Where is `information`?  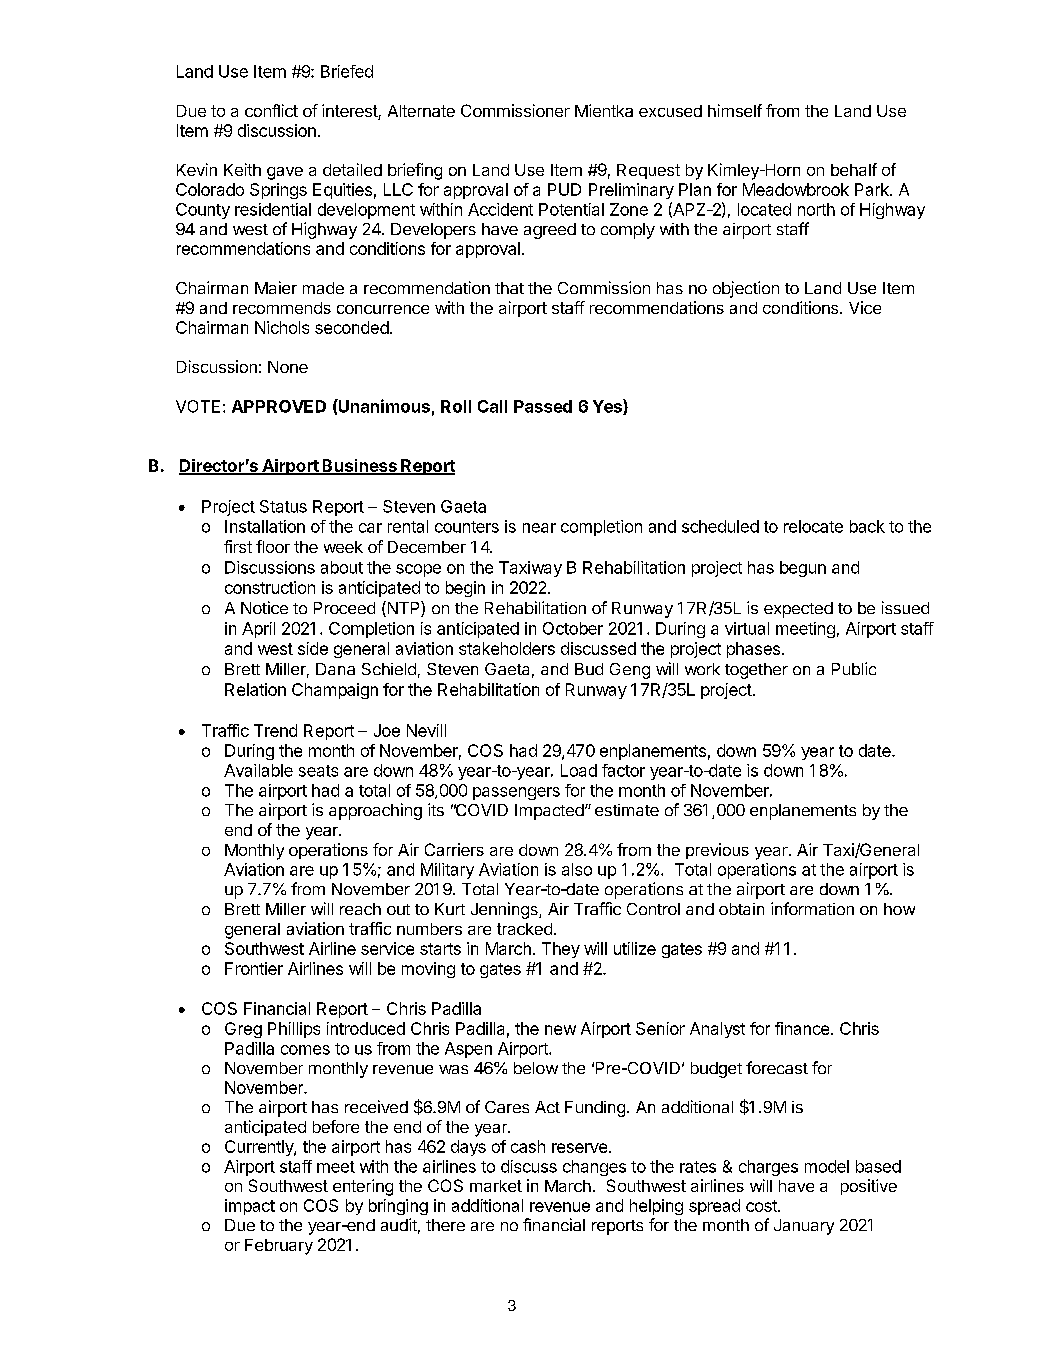
information is located at coordinates (812, 908).
